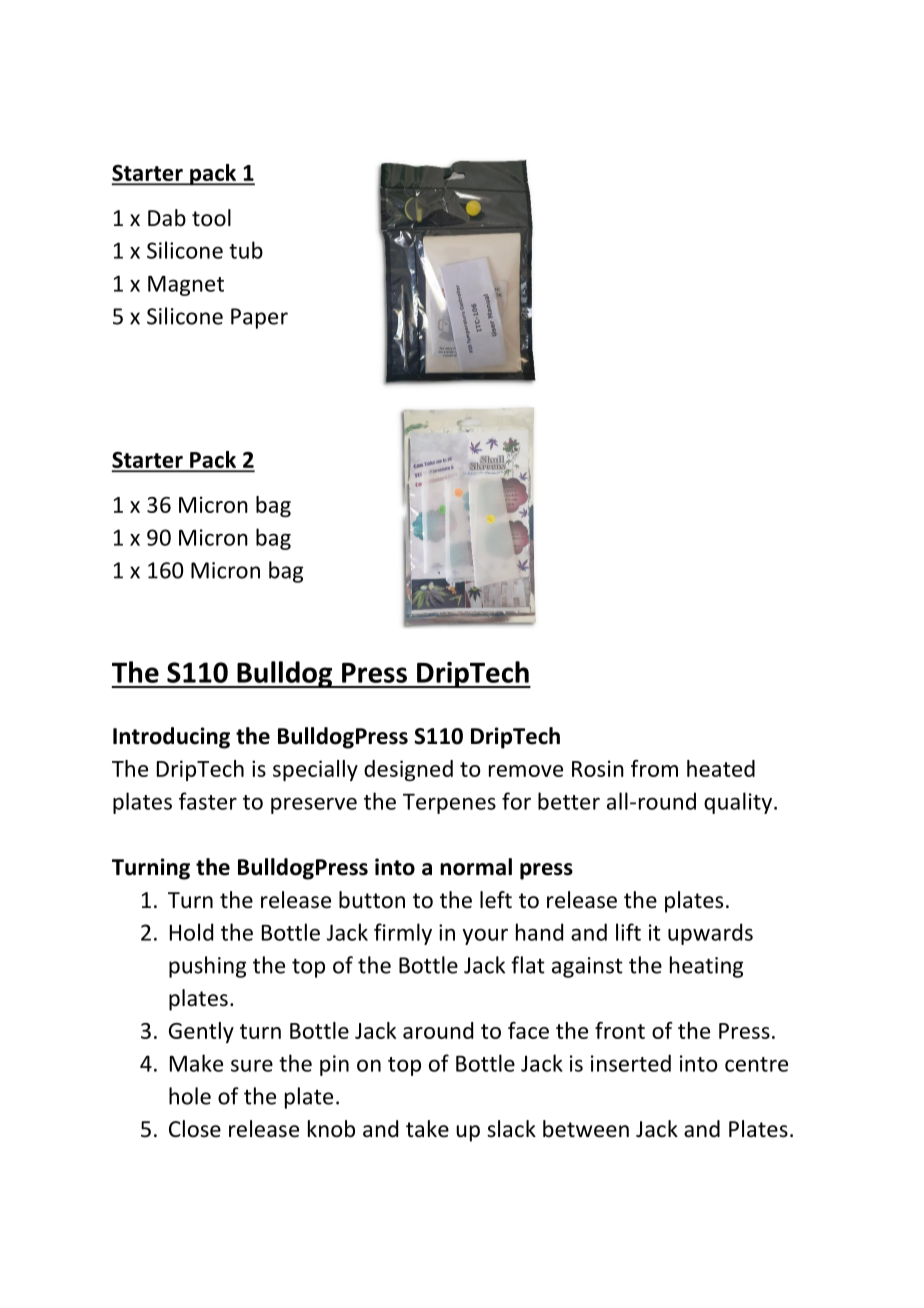 The image size is (924, 1308). Describe the element at coordinates (427, 1129) in the image. I see `take` at that location.
